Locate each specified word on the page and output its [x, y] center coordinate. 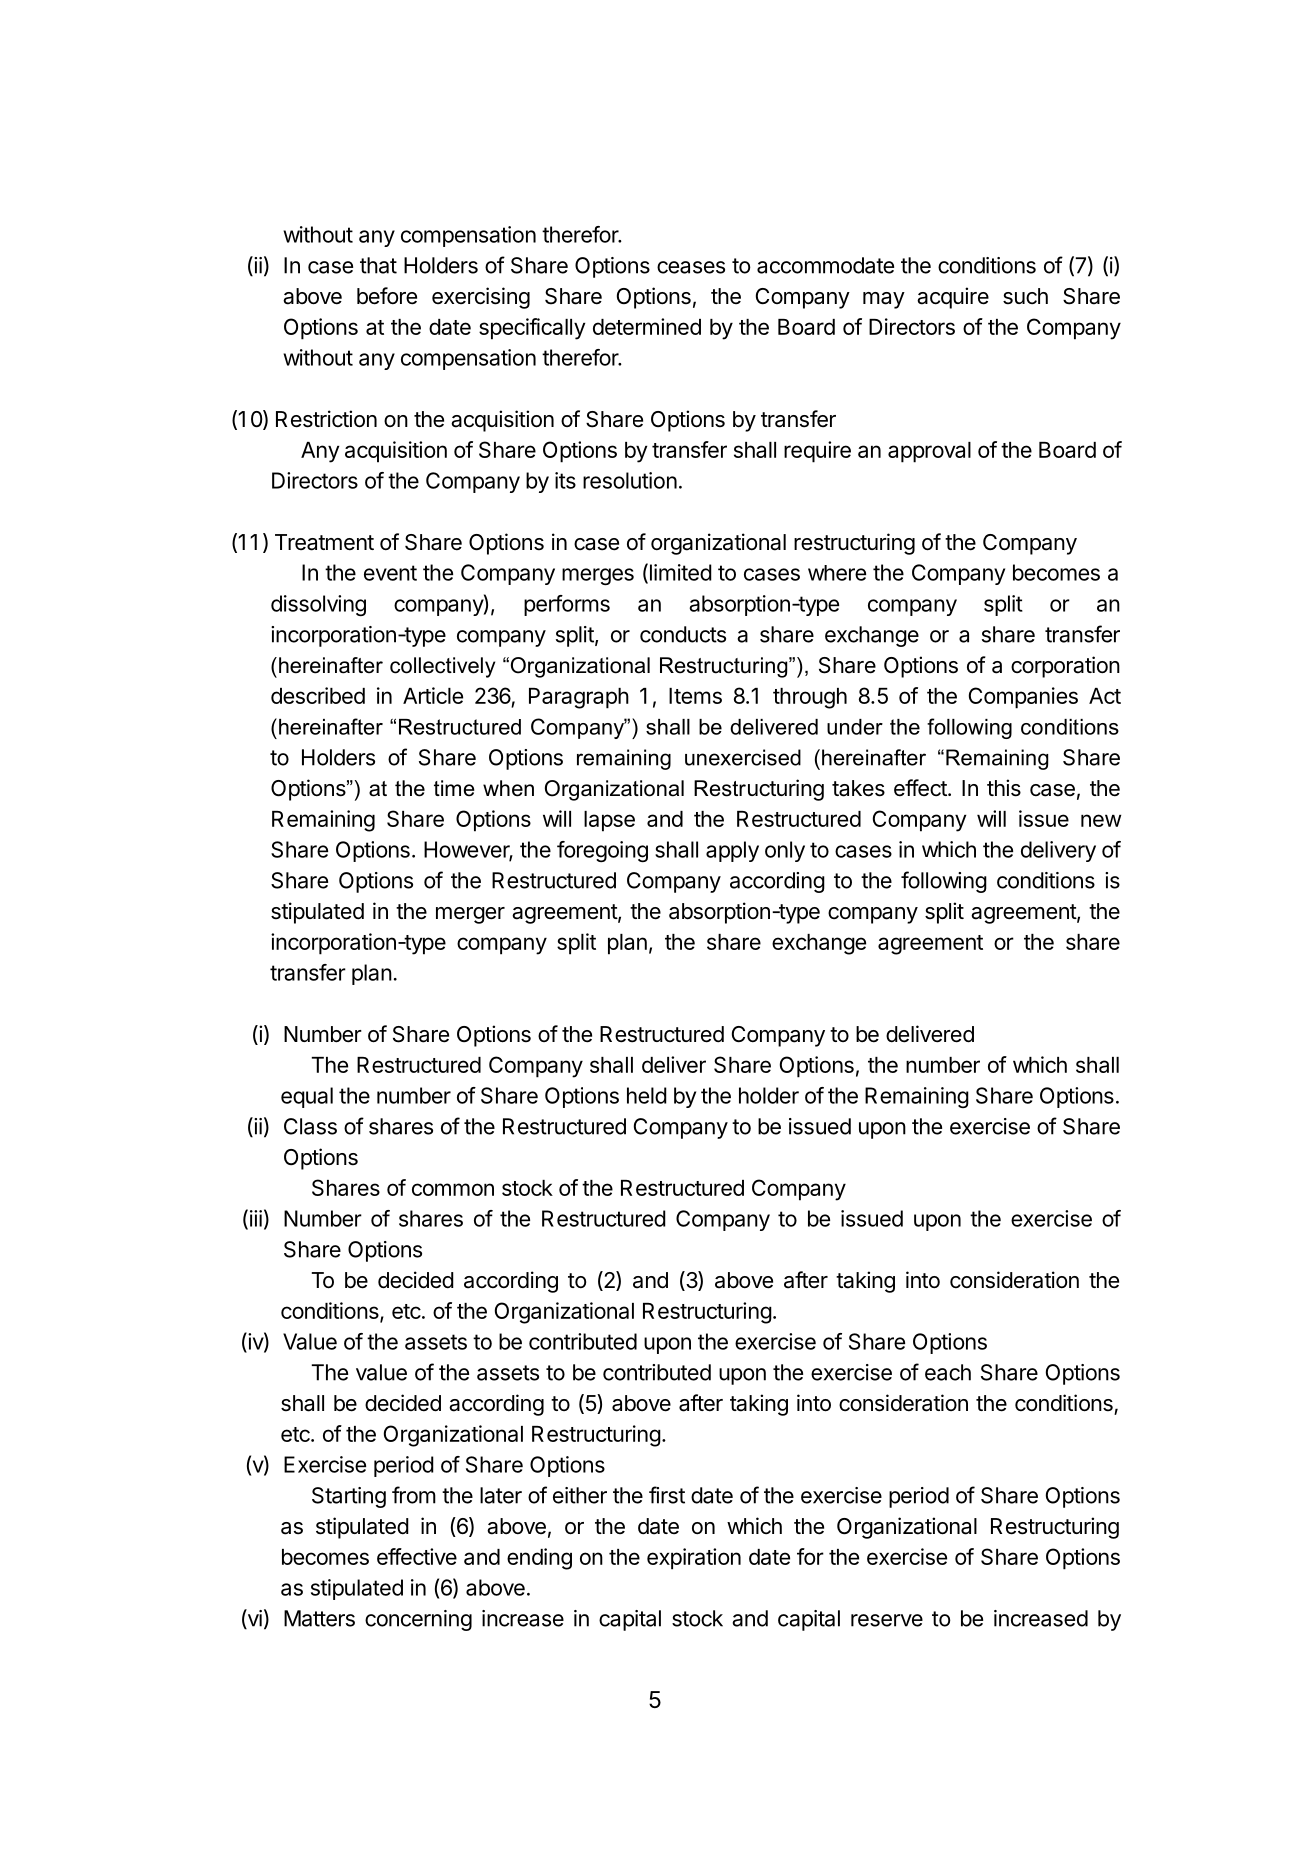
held [647, 1095]
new [1101, 820]
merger [470, 915]
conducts [683, 634]
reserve [887, 1620]
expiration [694, 1559]
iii [254, 1219]
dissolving [318, 605]
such [1025, 296]
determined [647, 326]
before [387, 296]
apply [732, 851]
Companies [1023, 698]
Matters [319, 1618]
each [948, 1372]
